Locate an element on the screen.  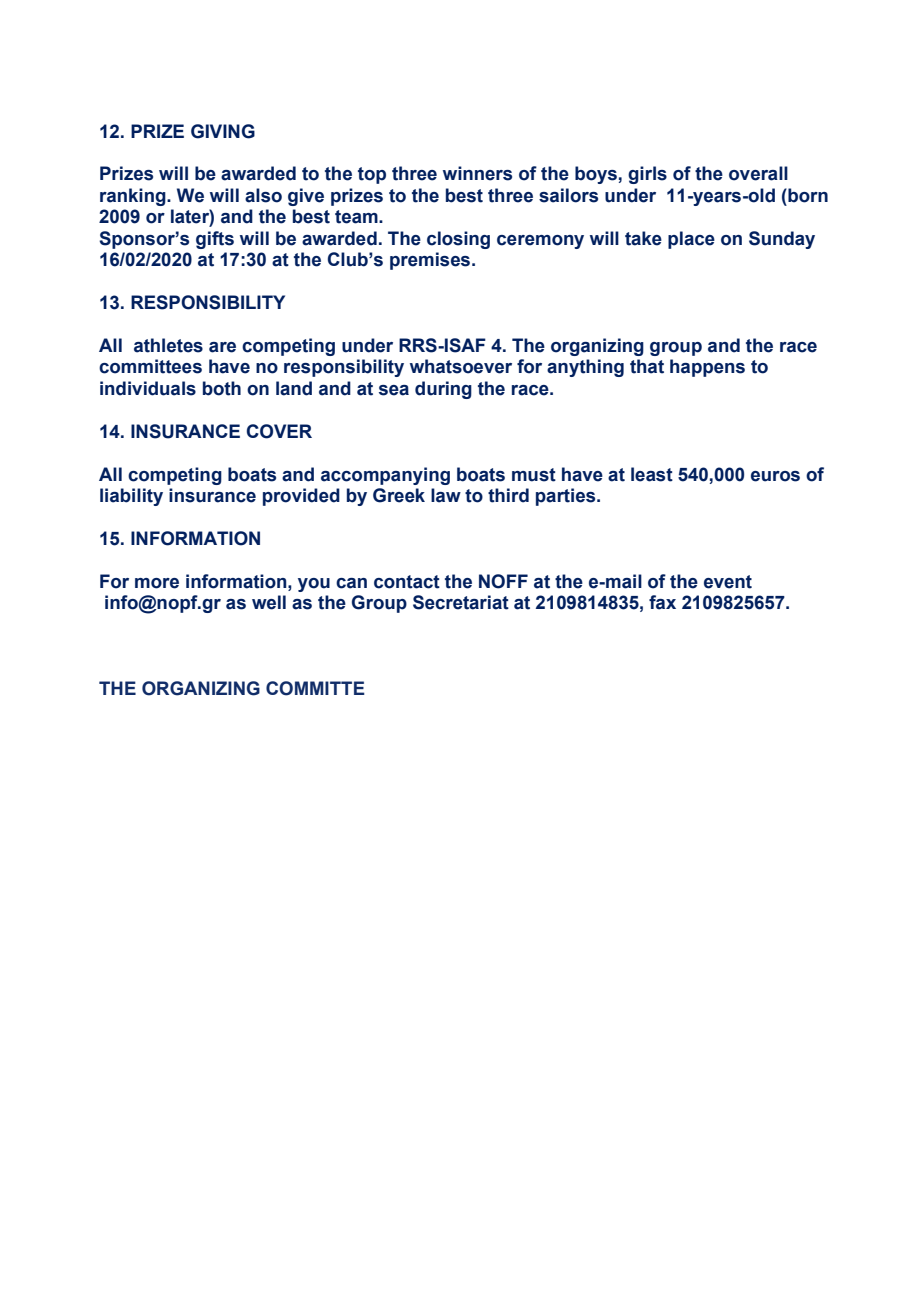
gifts is located at coordinates (215, 240).
